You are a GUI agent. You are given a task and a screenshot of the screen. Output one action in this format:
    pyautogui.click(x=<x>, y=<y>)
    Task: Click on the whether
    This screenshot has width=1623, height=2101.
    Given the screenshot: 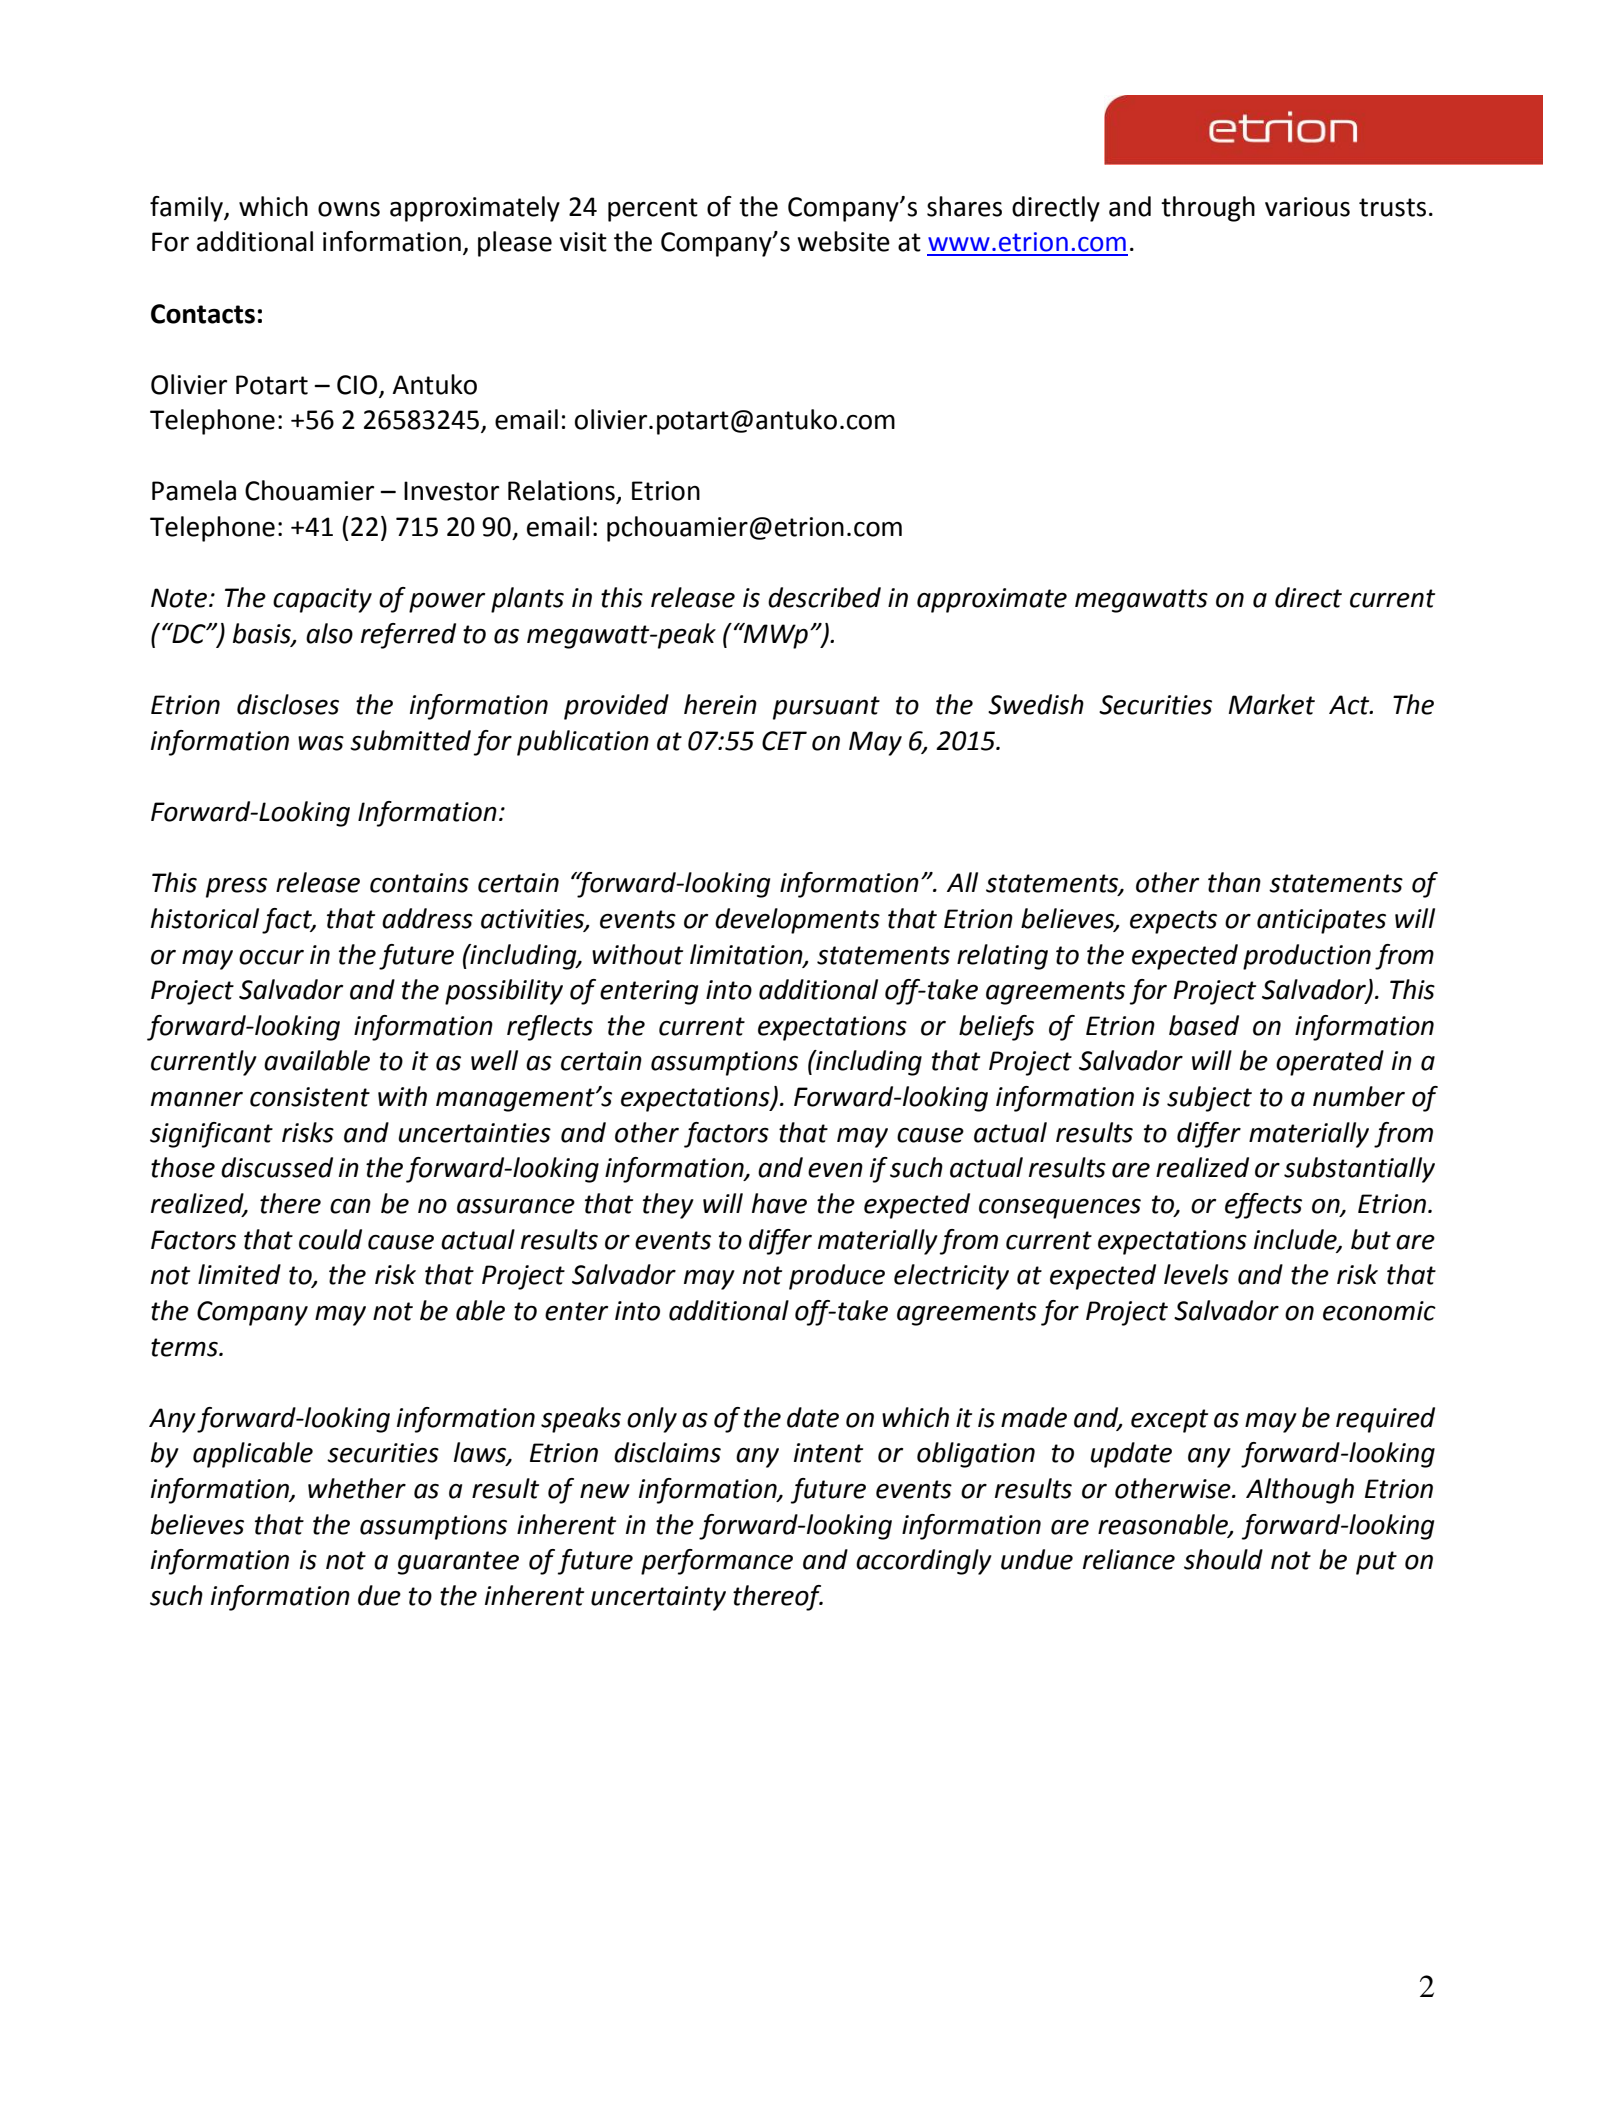 What is the action you would take?
    pyautogui.click(x=357, y=1488)
